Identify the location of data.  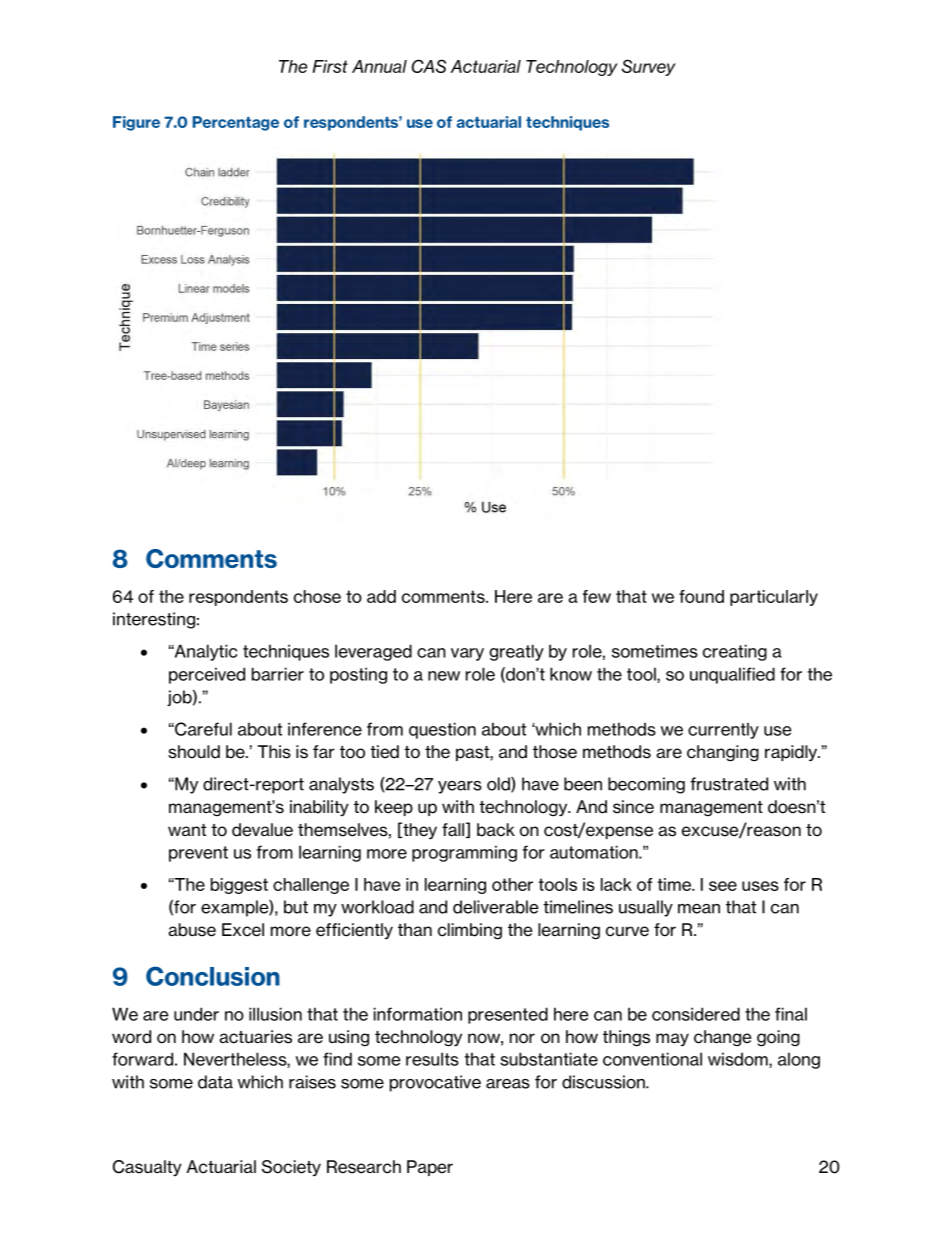
(215, 1082).
